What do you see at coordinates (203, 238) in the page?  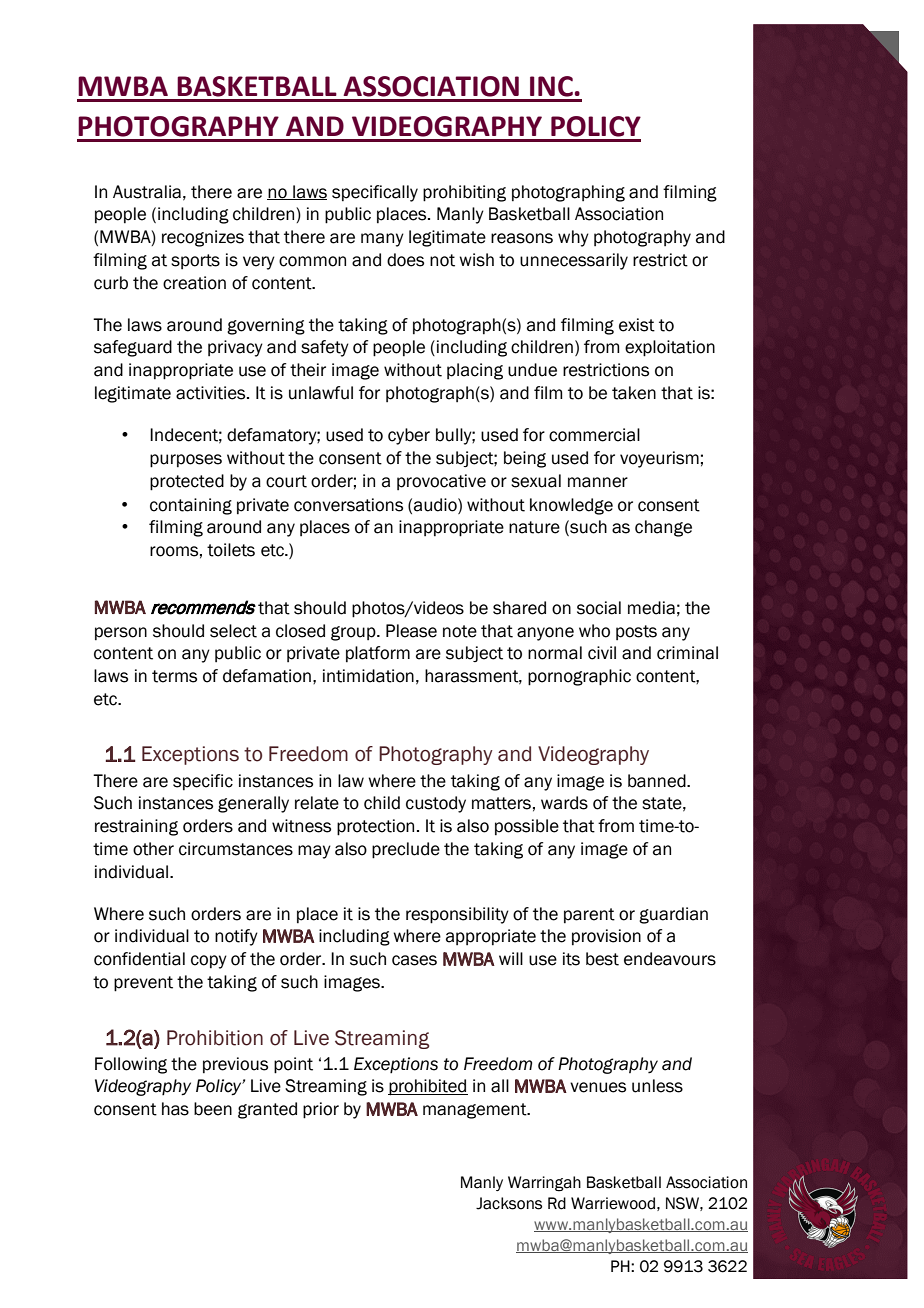 I see `recognizes` at bounding box center [203, 238].
